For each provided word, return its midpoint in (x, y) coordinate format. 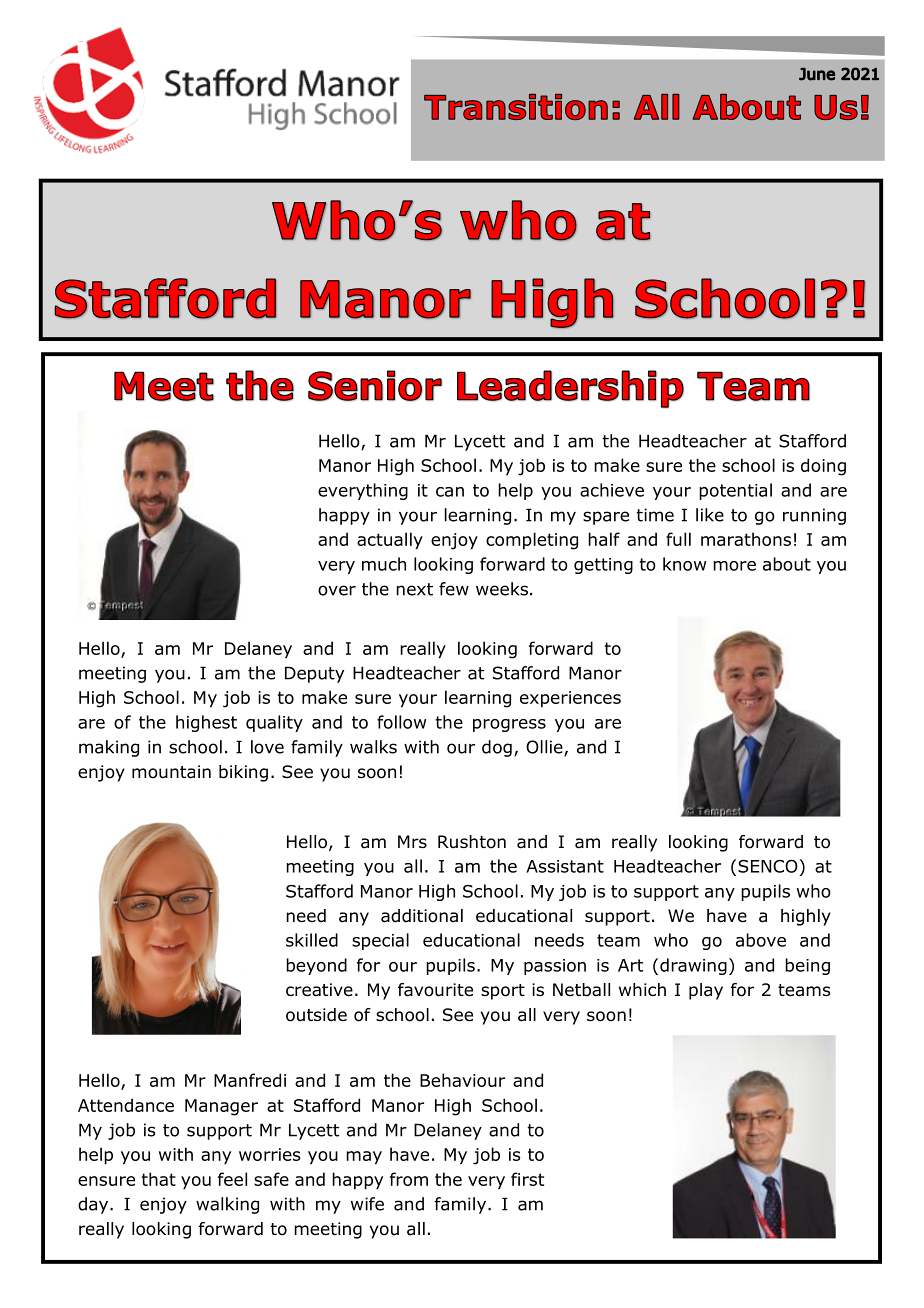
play (706, 991)
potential (735, 491)
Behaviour (462, 1080)
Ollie (545, 748)
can (450, 492)
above (761, 940)
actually (390, 541)
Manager (221, 1107)
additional (422, 916)
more (734, 566)
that (159, 1179)
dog (497, 748)
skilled (312, 940)
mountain (171, 772)
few (454, 589)
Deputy (314, 674)
